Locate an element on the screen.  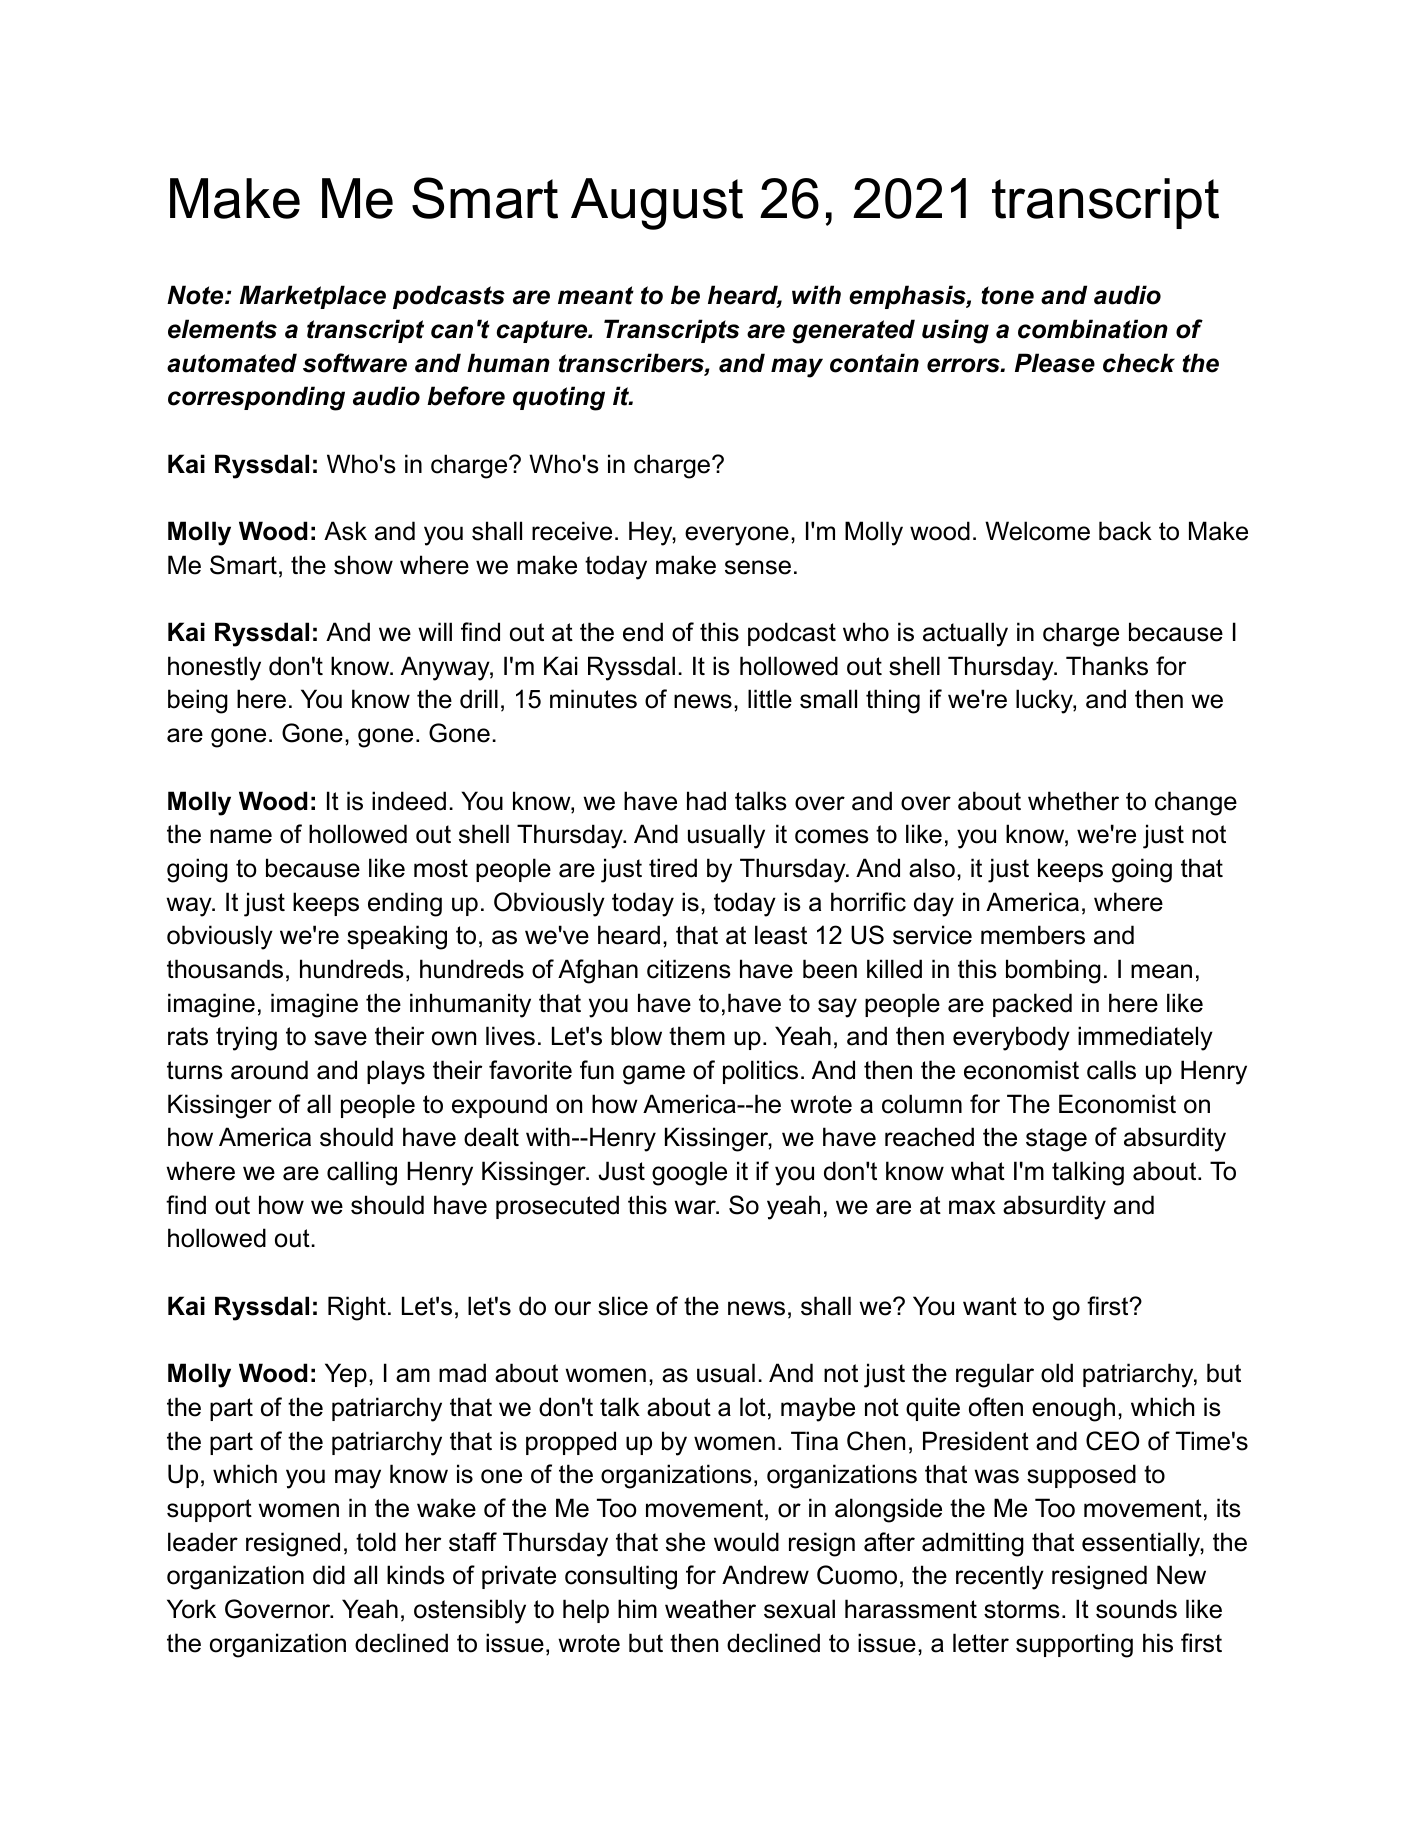
tone is located at coordinates (1008, 295).
